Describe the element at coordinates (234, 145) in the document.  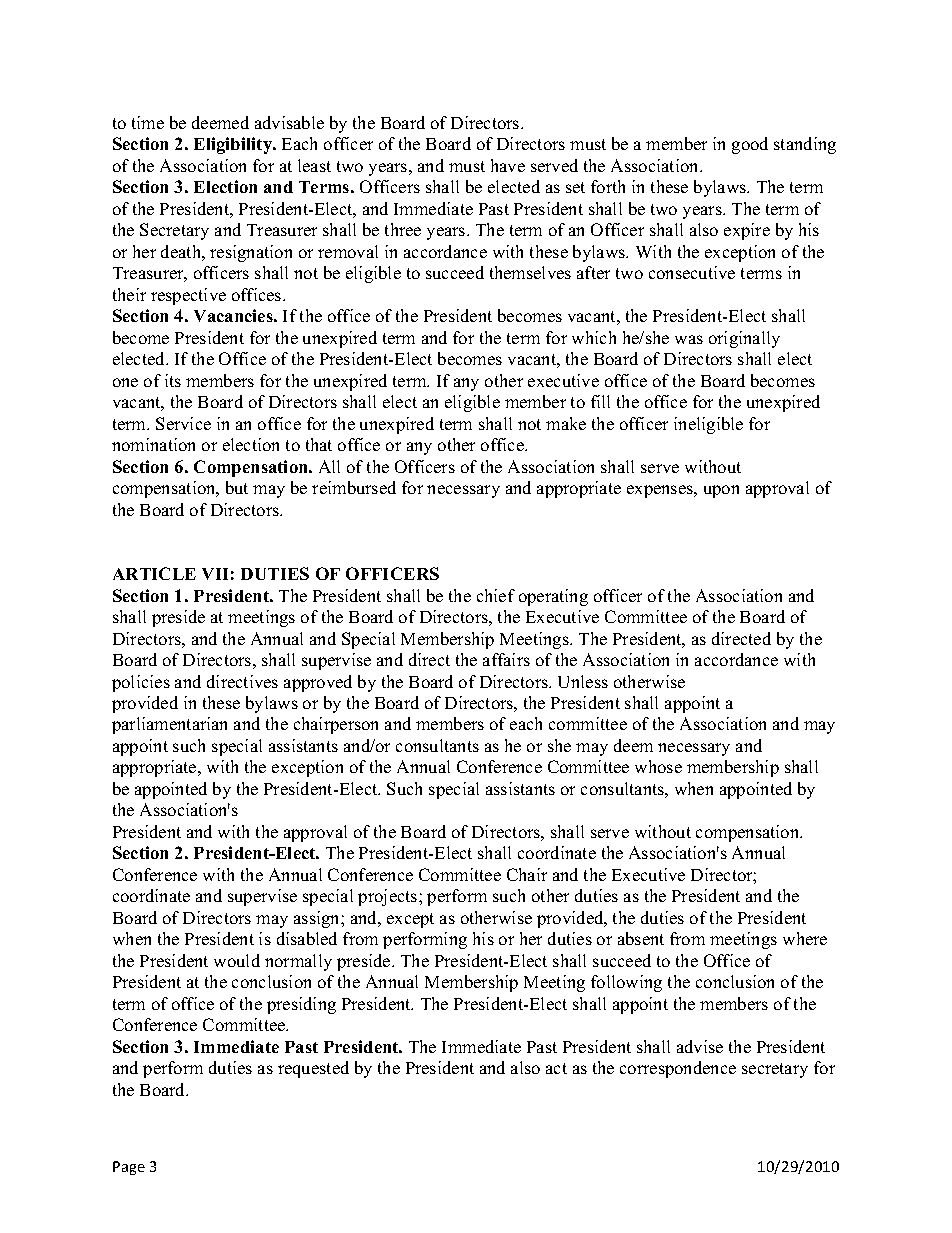
I see `Eligibility` at that location.
